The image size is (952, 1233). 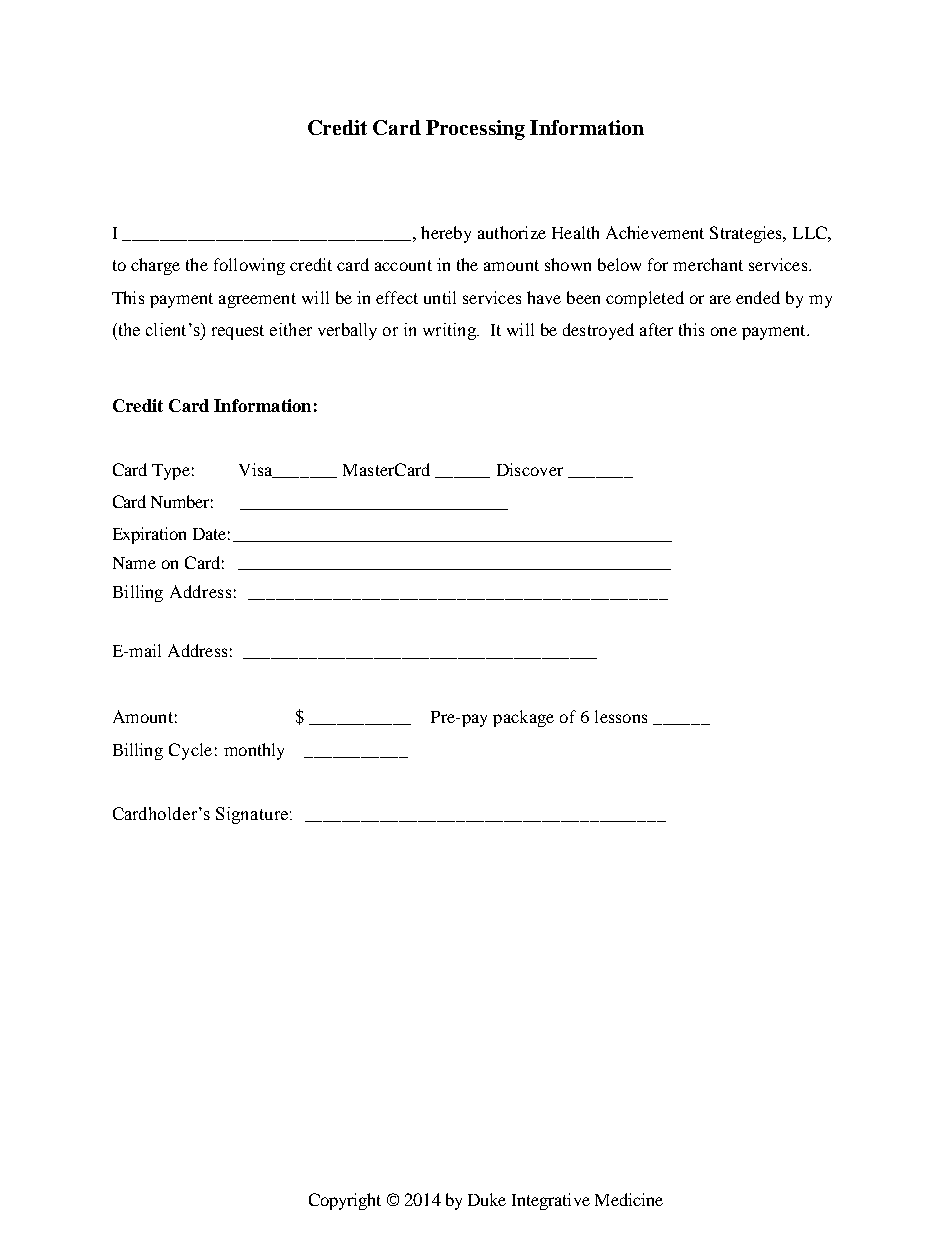 What do you see at coordinates (345, 1201) in the screenshot?
I see `Copyright` at bounding box center [345, 1201].
